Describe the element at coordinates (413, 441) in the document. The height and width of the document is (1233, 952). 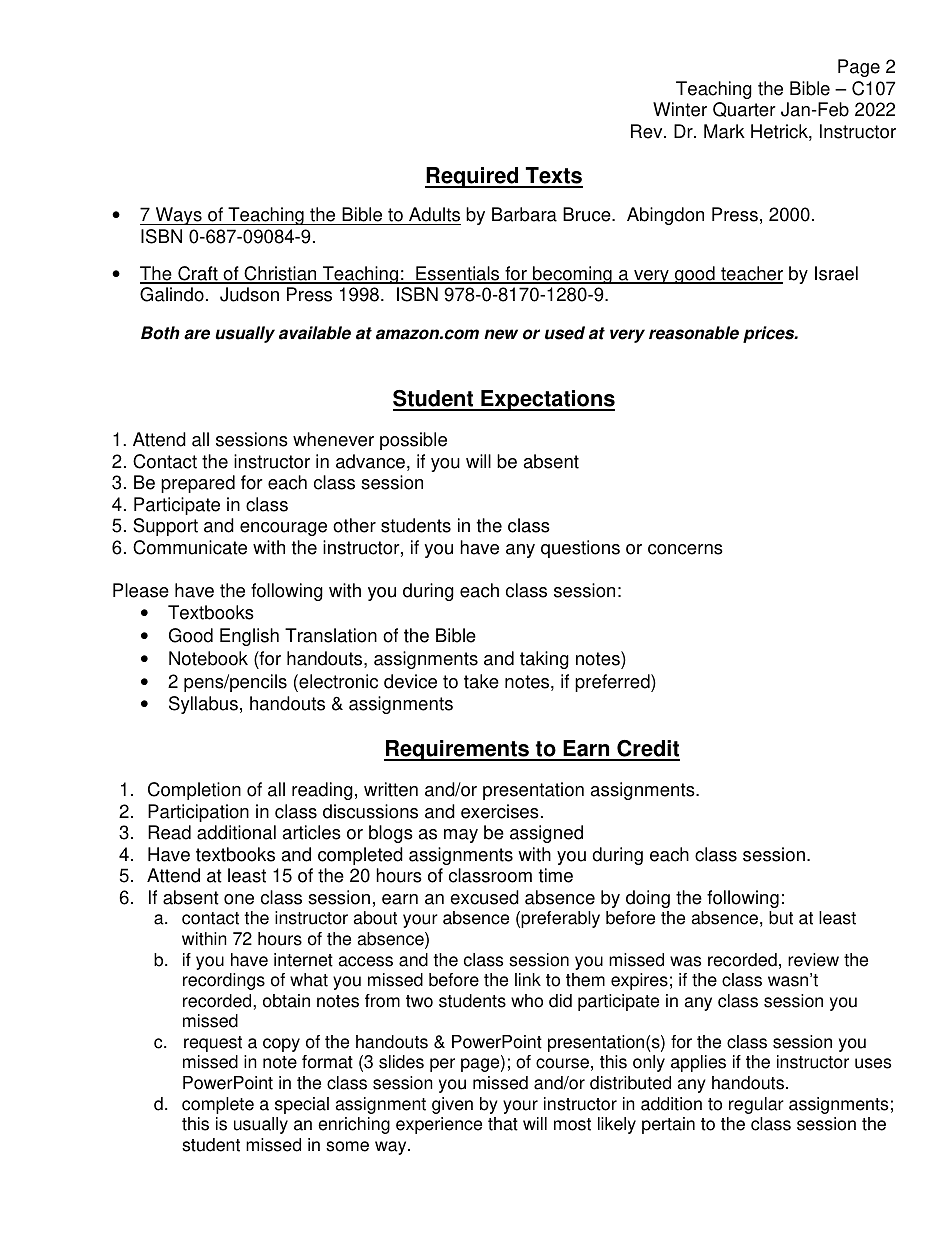
I see `possible` at that location.
